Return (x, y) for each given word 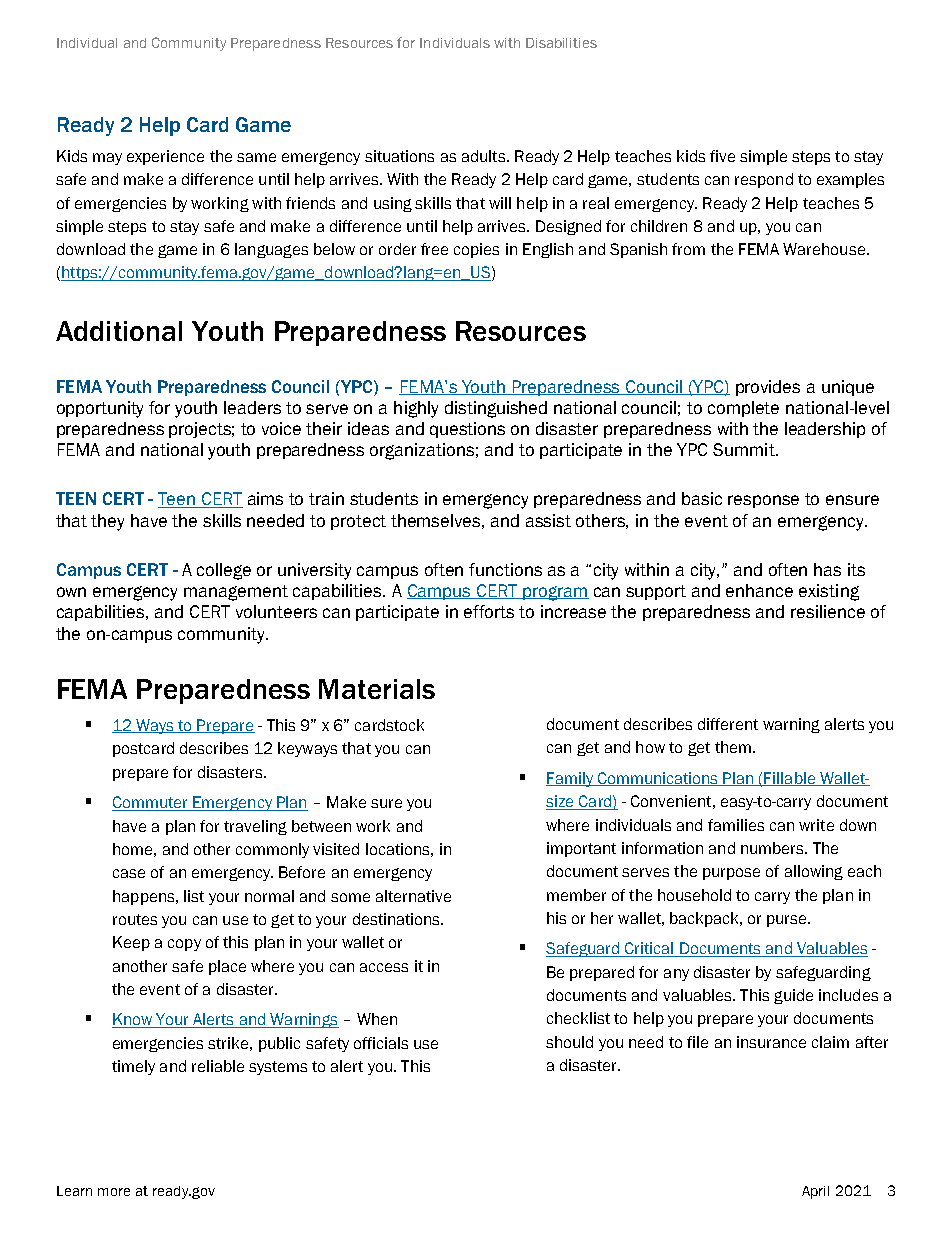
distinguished (496, 409)
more (114, 1192)
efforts (489, 611)
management (236, 593)
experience (165, 157)
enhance (759, 590)
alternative (413, 896)
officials (381, 1043)
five (722, 156)
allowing (814, 872)
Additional (119, 331)
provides (768, 388)
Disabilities (561, 43)
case (129, 873)
